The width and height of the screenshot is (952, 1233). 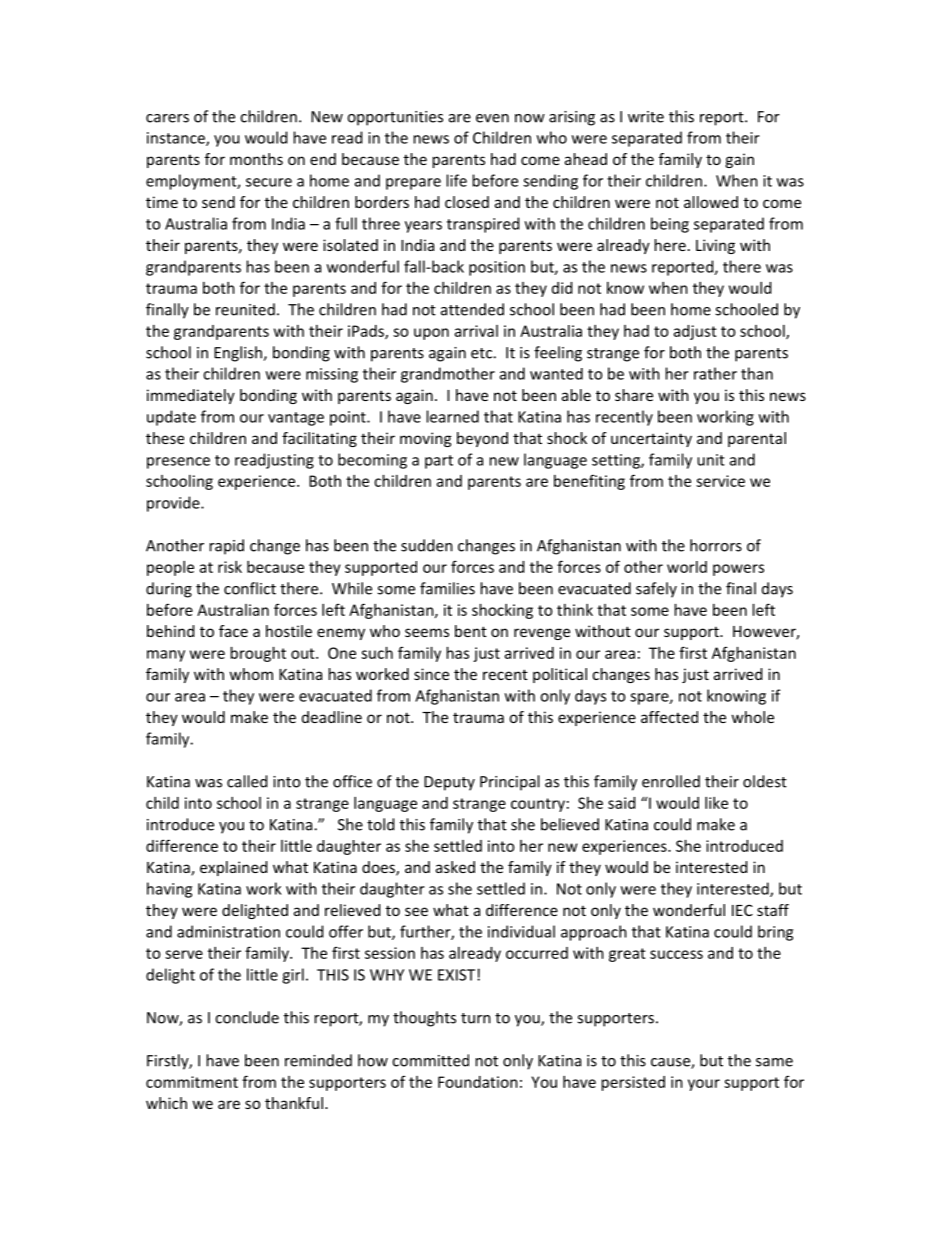 I want to click on called, so click(x=247, y=781).
